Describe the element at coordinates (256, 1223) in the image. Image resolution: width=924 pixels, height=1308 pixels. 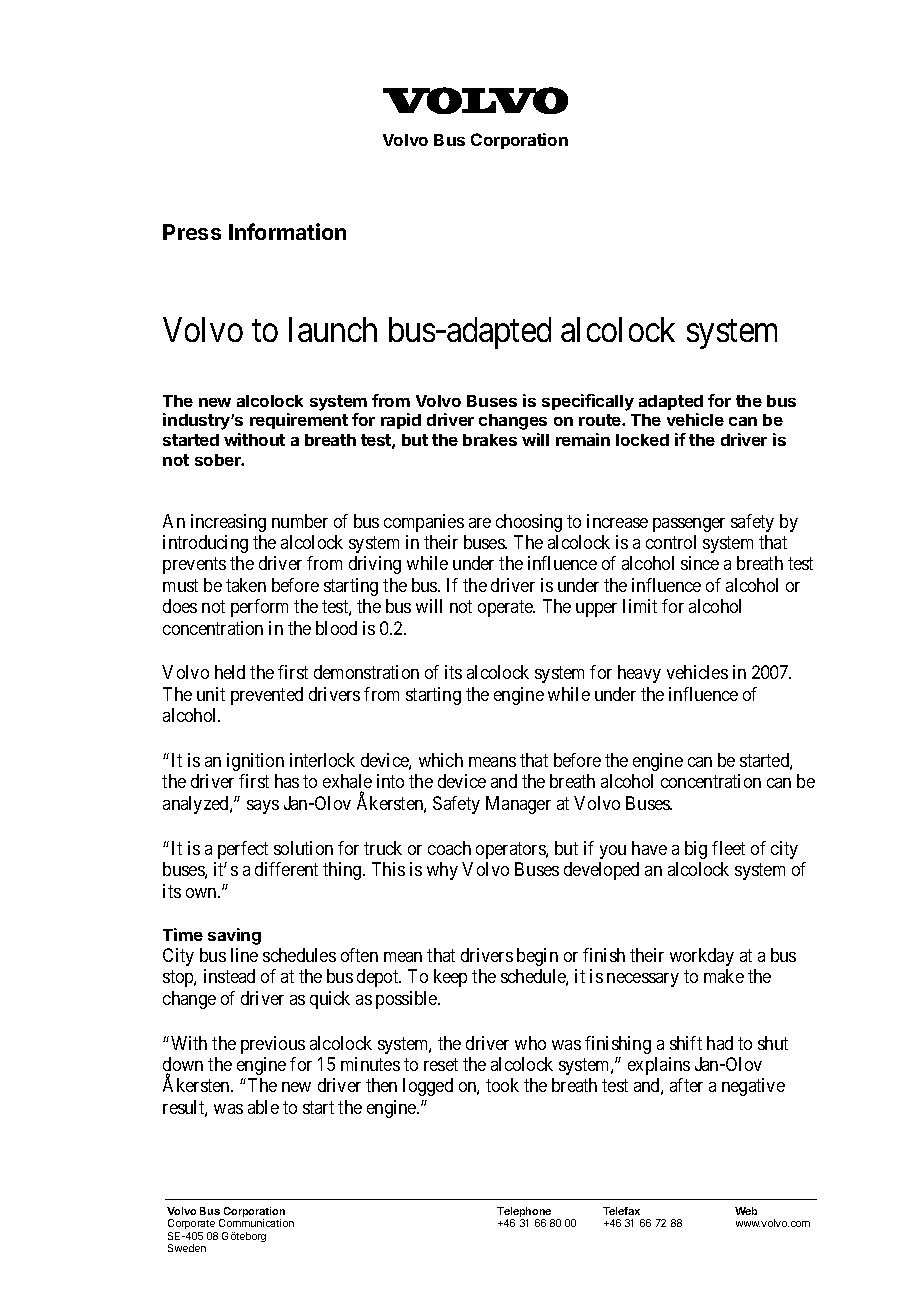
I see `Communication` at that location.
